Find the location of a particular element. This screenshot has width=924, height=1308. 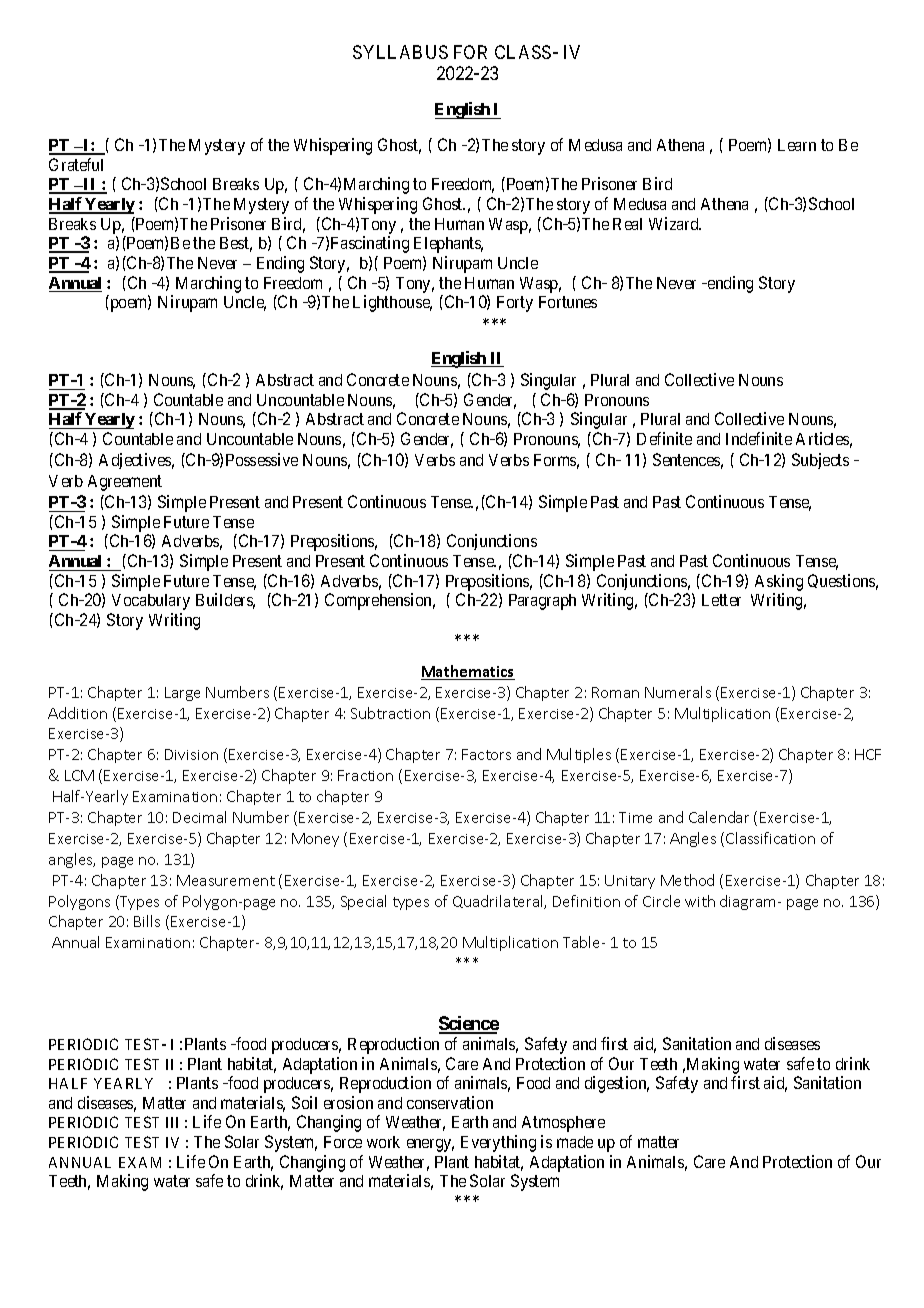

III is located at coordinates (172, 1122).
